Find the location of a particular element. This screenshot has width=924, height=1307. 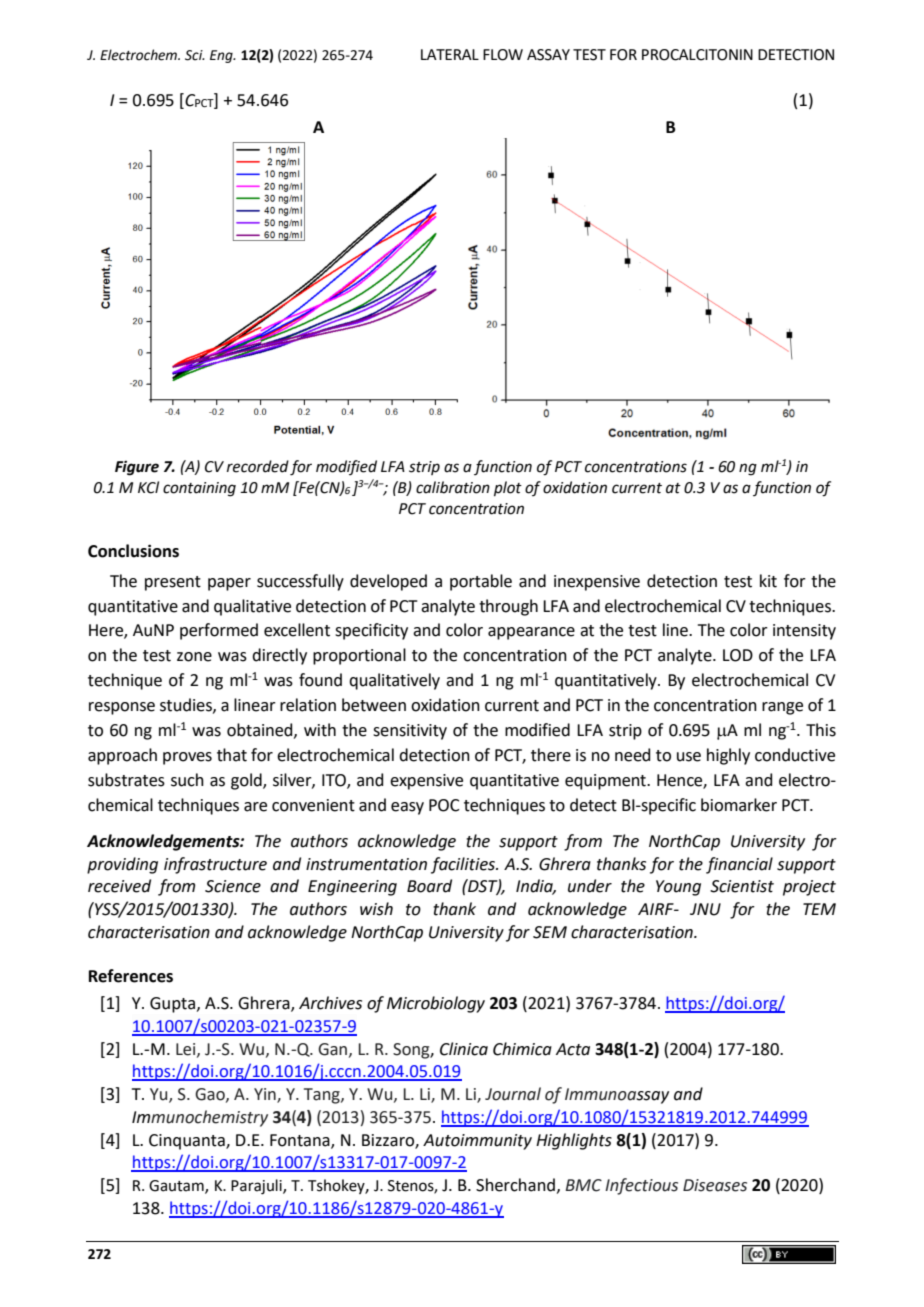

infrastructure is located at coordinates (215, 865).
